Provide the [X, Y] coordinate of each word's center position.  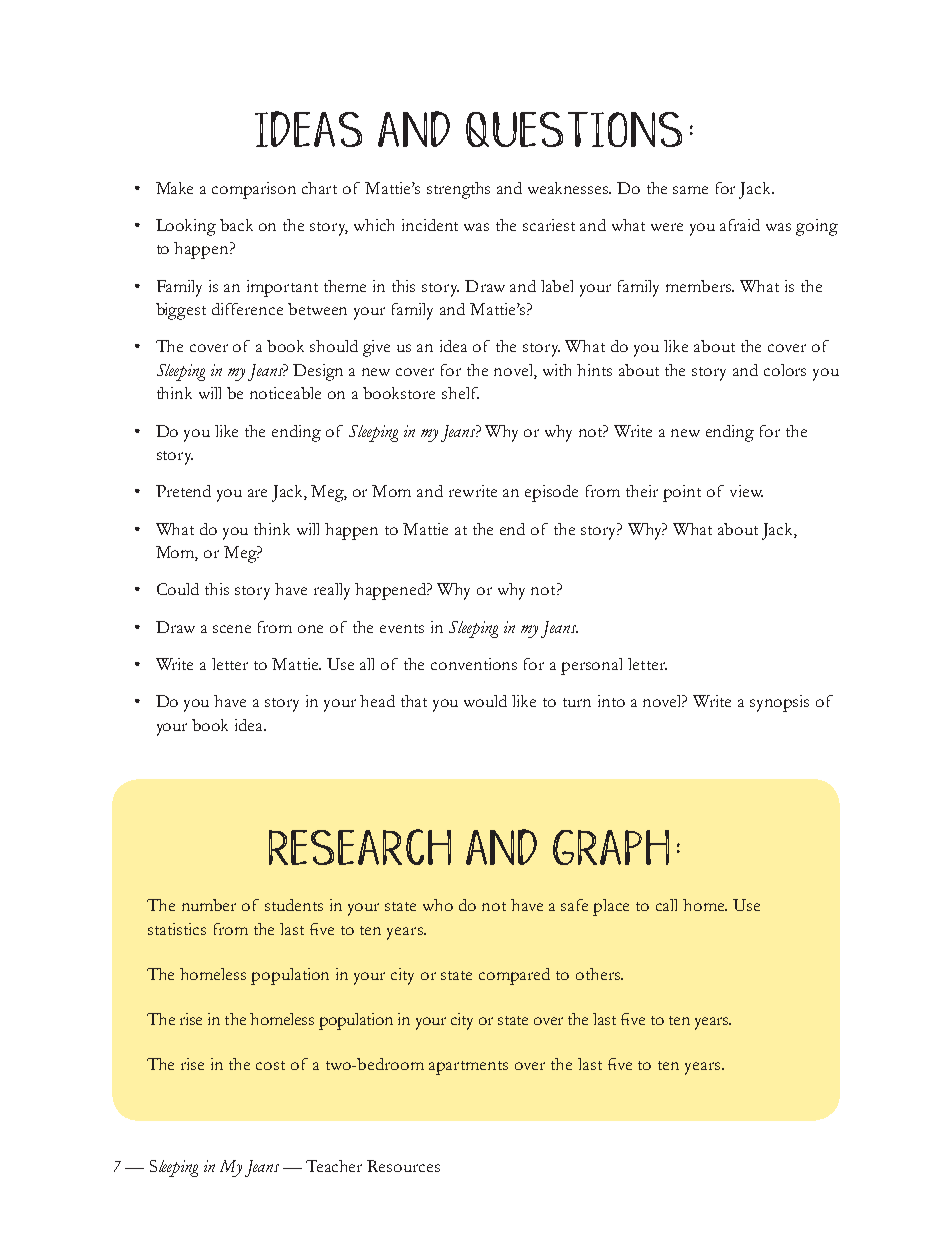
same [690, 190]
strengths [458, 190]
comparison [254, 190]
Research [360, 847]
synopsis [779, 703]
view [746, 491]
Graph [611, 847]
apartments [468, 1068]
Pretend [183, 491]
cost [270, 1065]
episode [551, 493]
